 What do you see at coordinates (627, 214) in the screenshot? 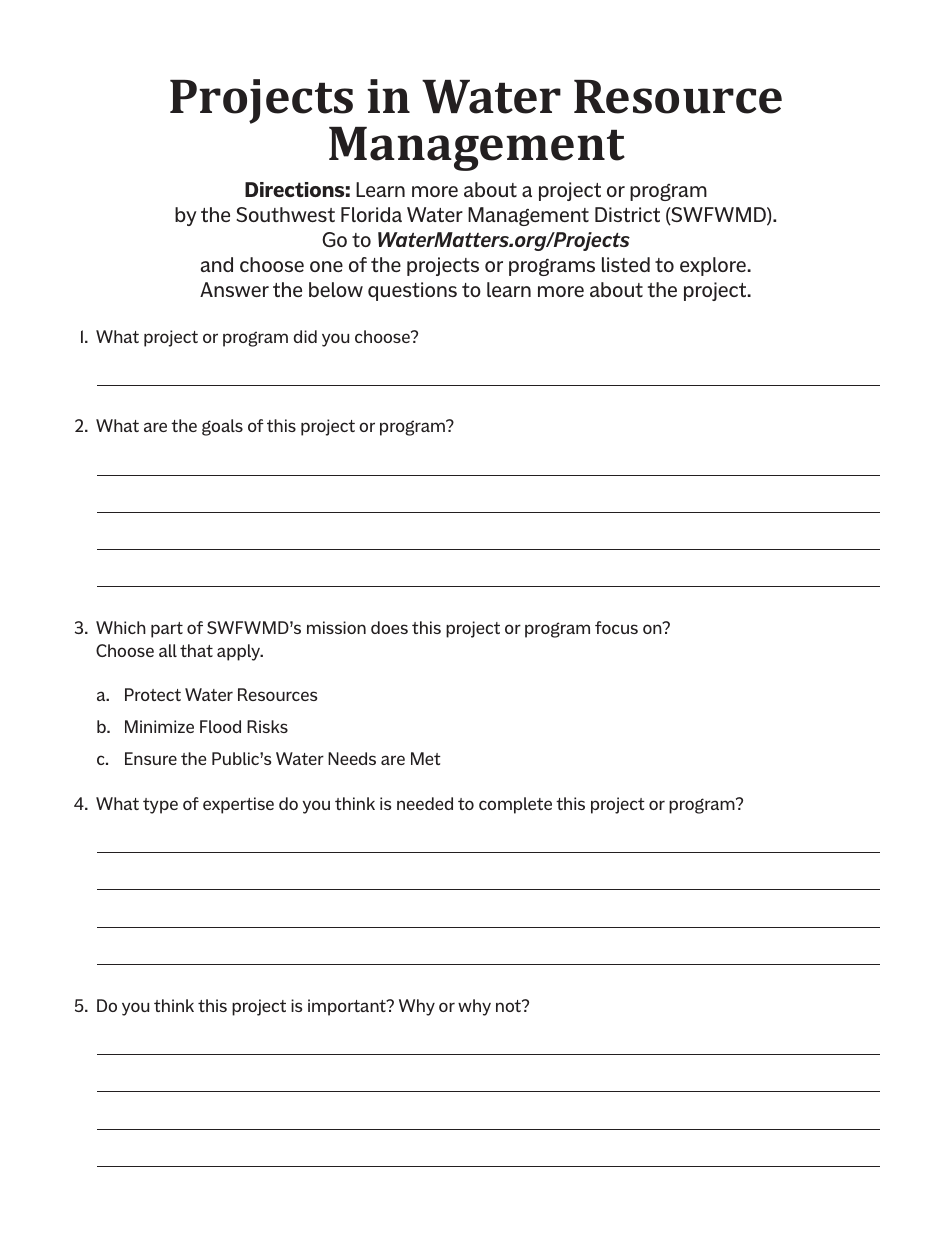
I see `District` at bounding box center [627, 214].
